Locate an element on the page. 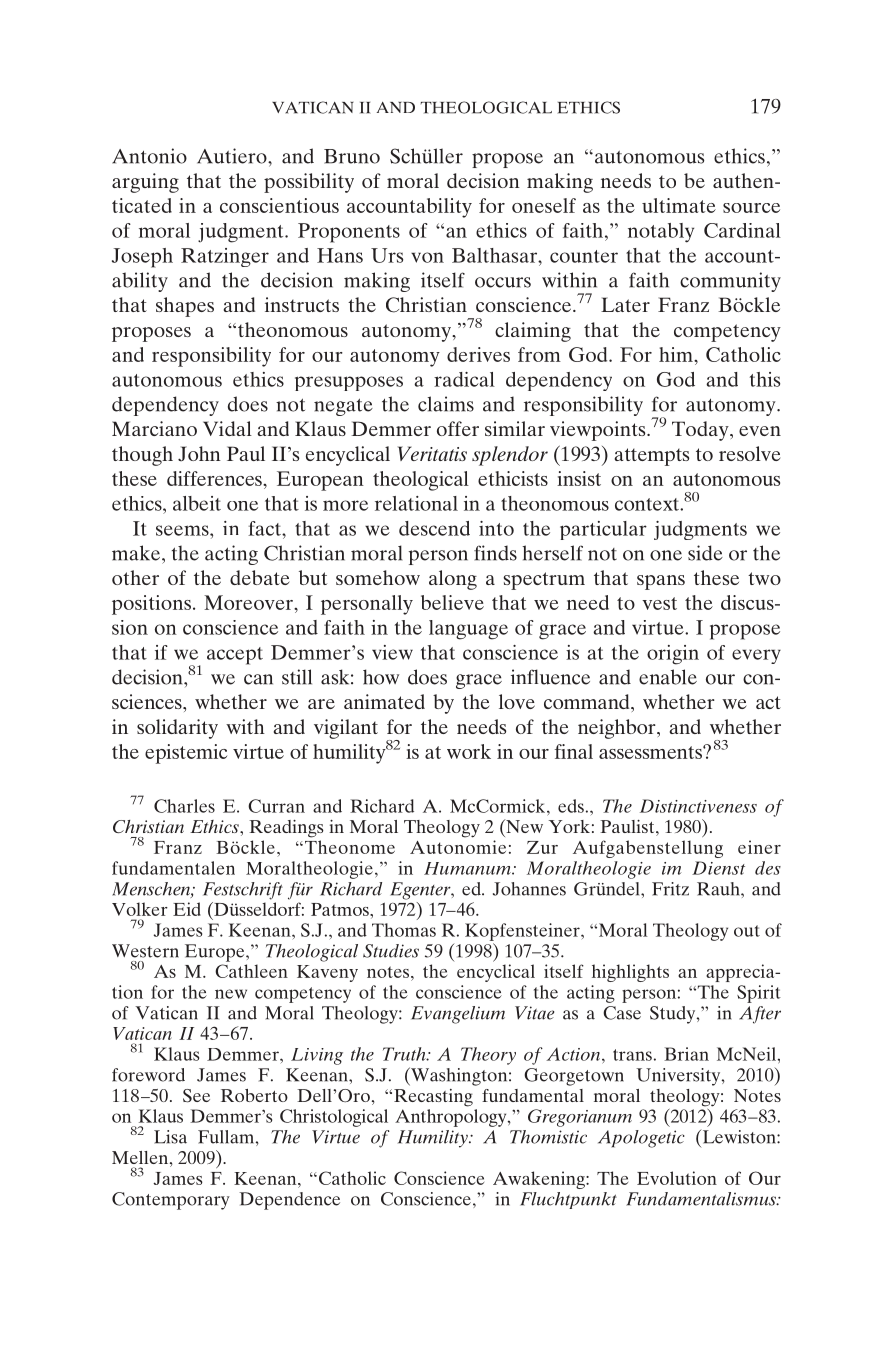 Image resolution: width=896 pixels, height=1345 pixels. Recasting is located at coordinates (433, 1098).
